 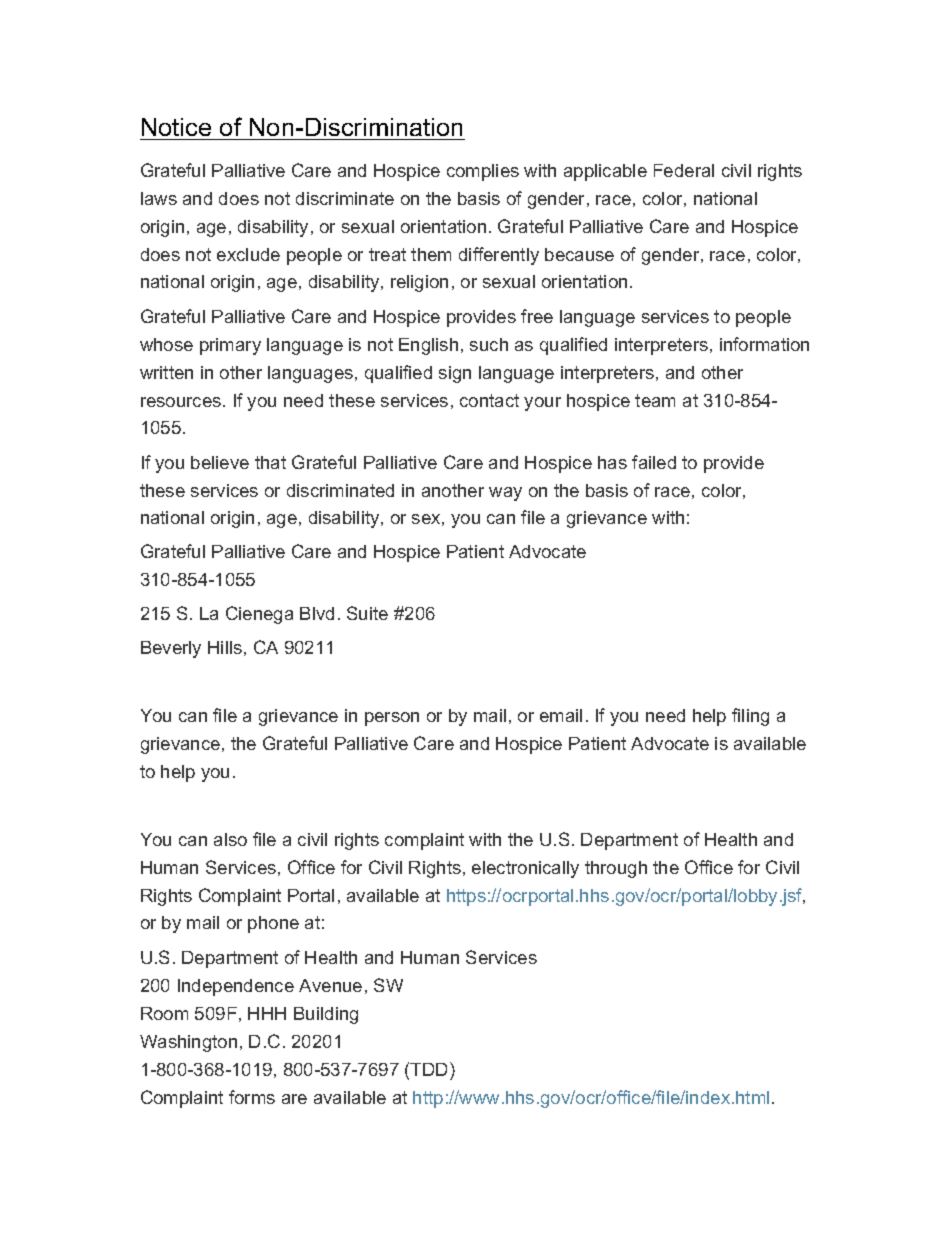 What do you see at coordinates (684, 170) in the screenshot?
I see `Federal` at bounding box center [684, 170].
